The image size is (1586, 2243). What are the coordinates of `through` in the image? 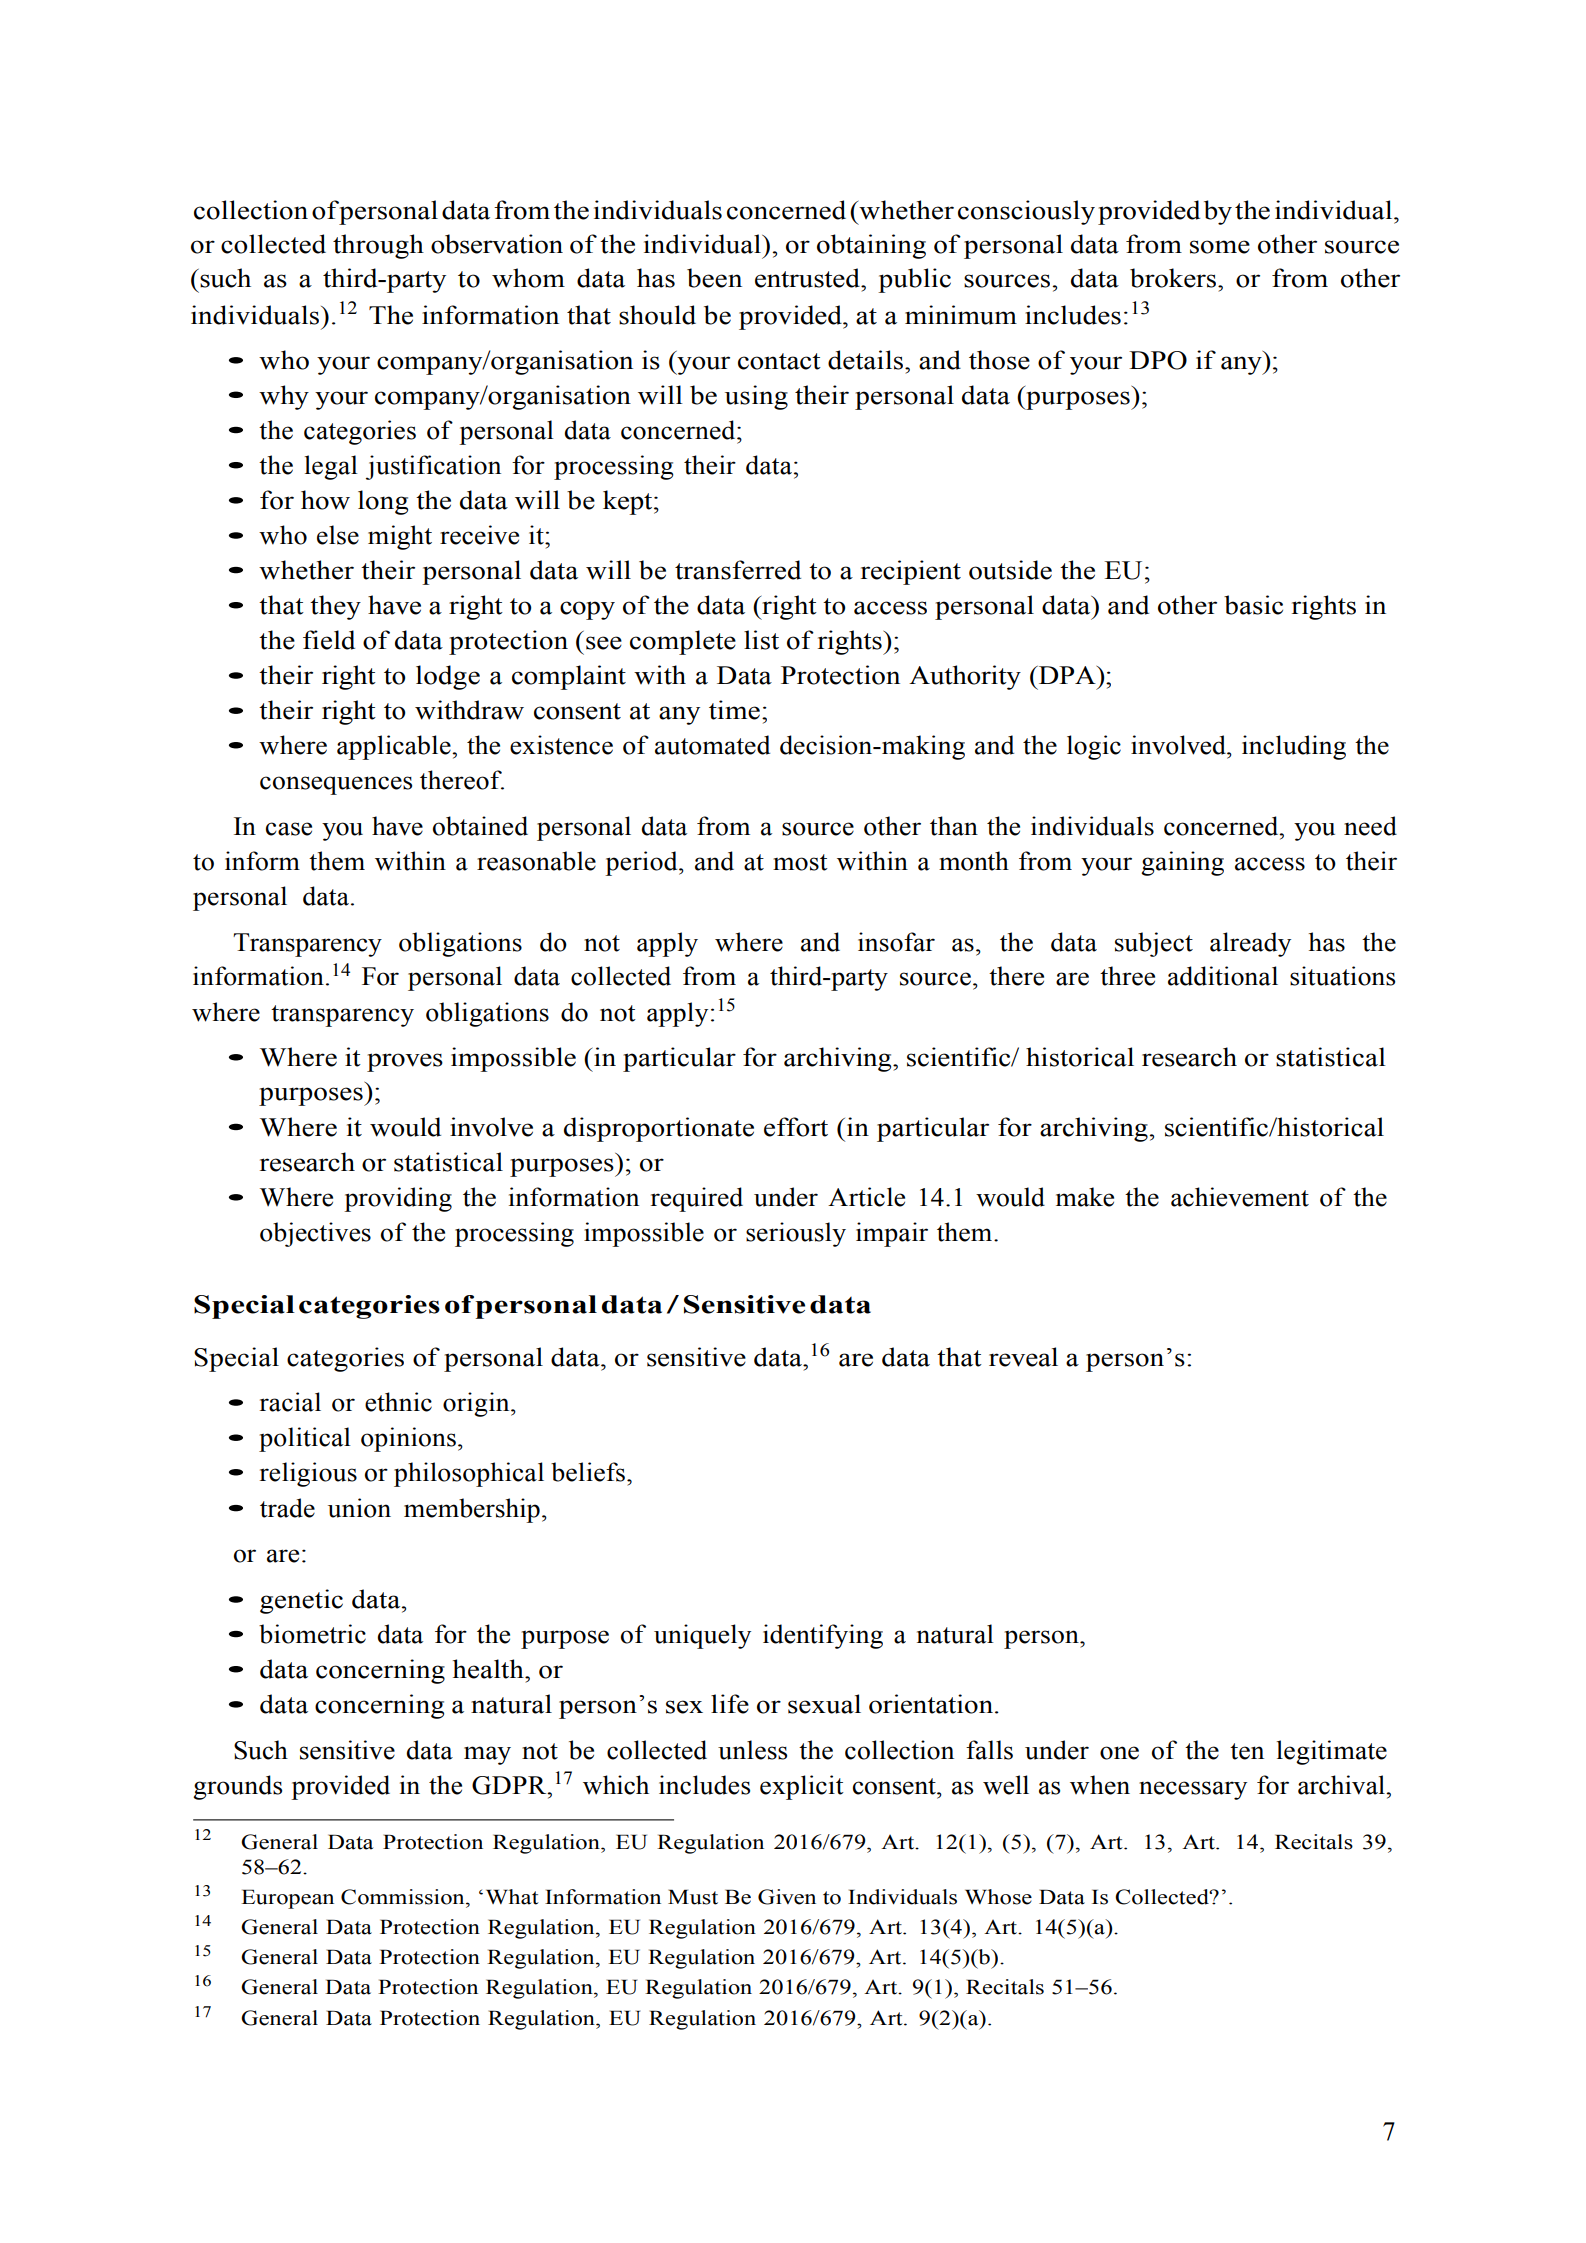 It's located at (378, 246).
